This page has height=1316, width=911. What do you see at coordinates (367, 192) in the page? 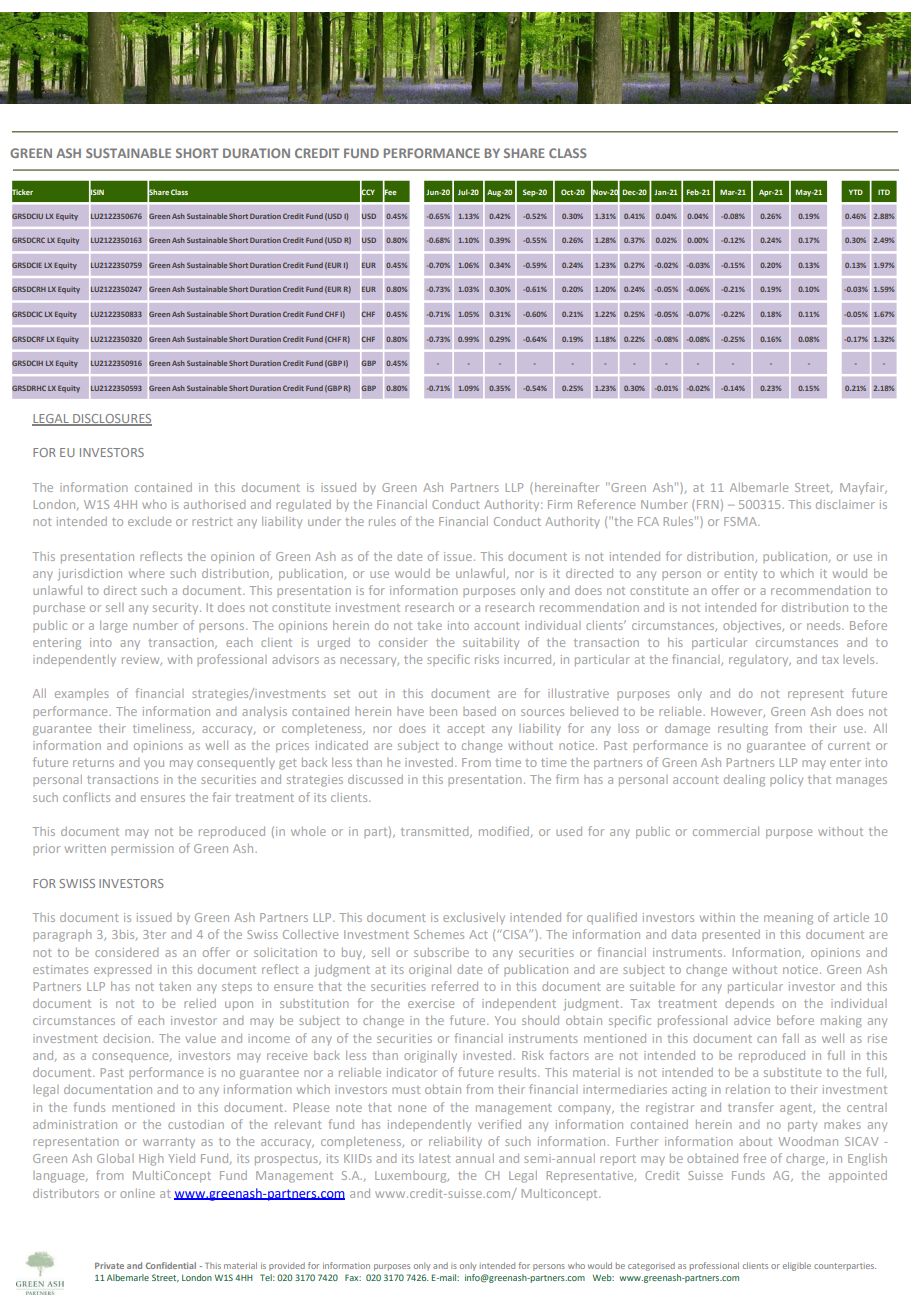
I see `CCY` at bounding box center [367, 192].
